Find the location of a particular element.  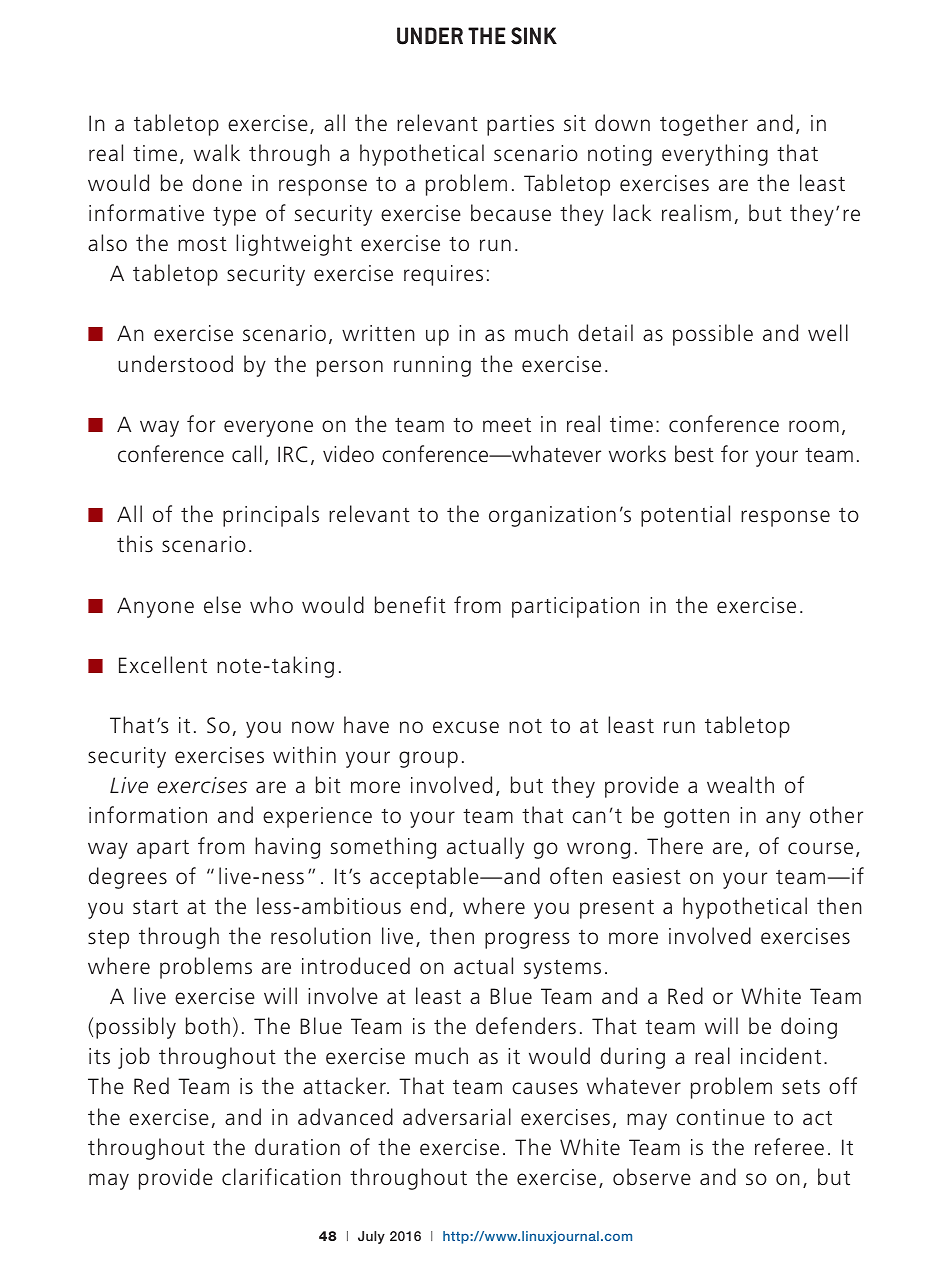

something is located at coordinates (383, 848).
